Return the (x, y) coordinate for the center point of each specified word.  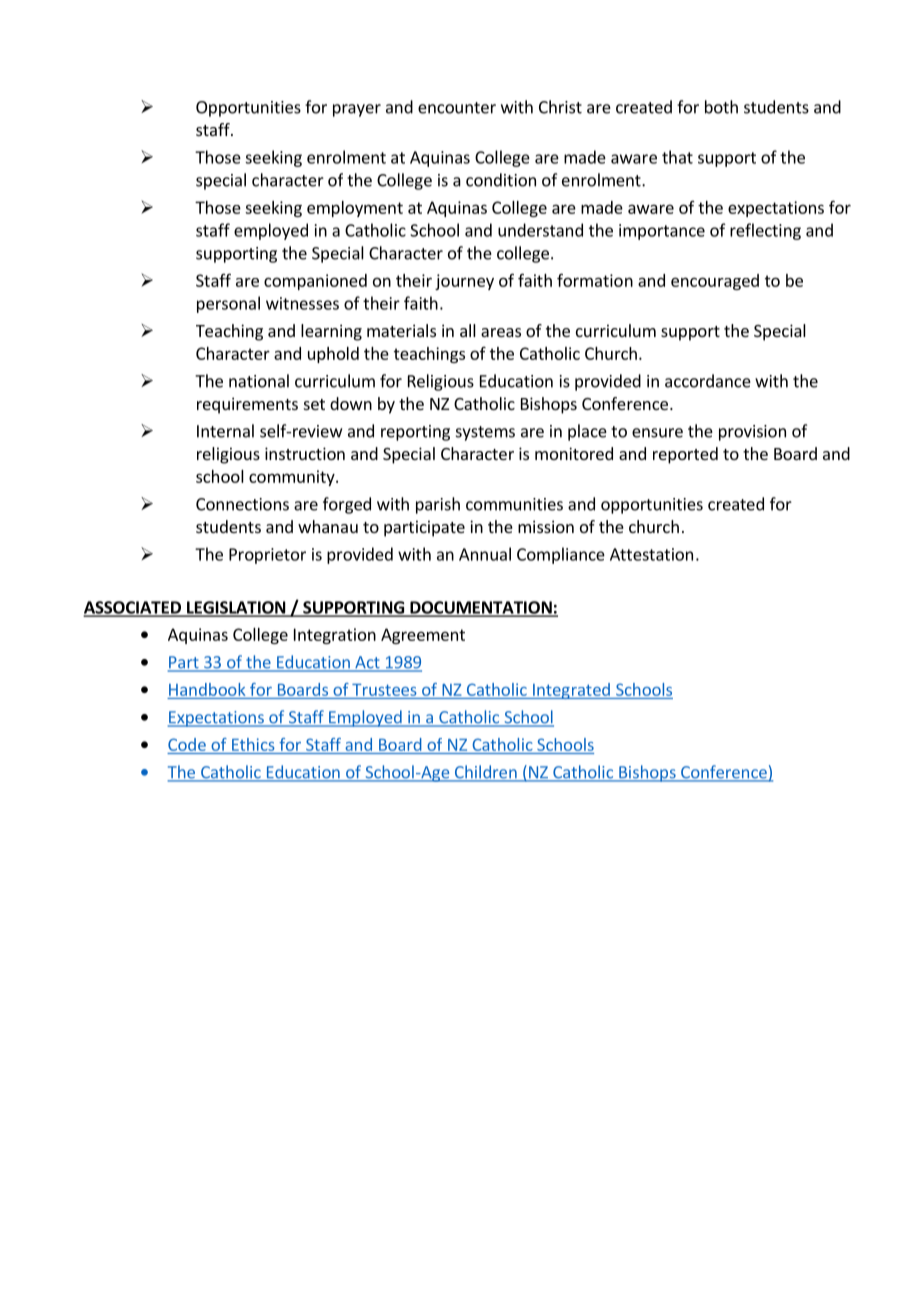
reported (685, 455)
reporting (415, 433)
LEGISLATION (236, 608)
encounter (457, 108)
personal (228, 304)
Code (187, 744)
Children (486, 773)
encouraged (715, 282)
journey (464, 282)
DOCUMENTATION (481, 608)
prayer (357, 110)
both (721, 107)
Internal (225, 431)
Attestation (651, 554)
